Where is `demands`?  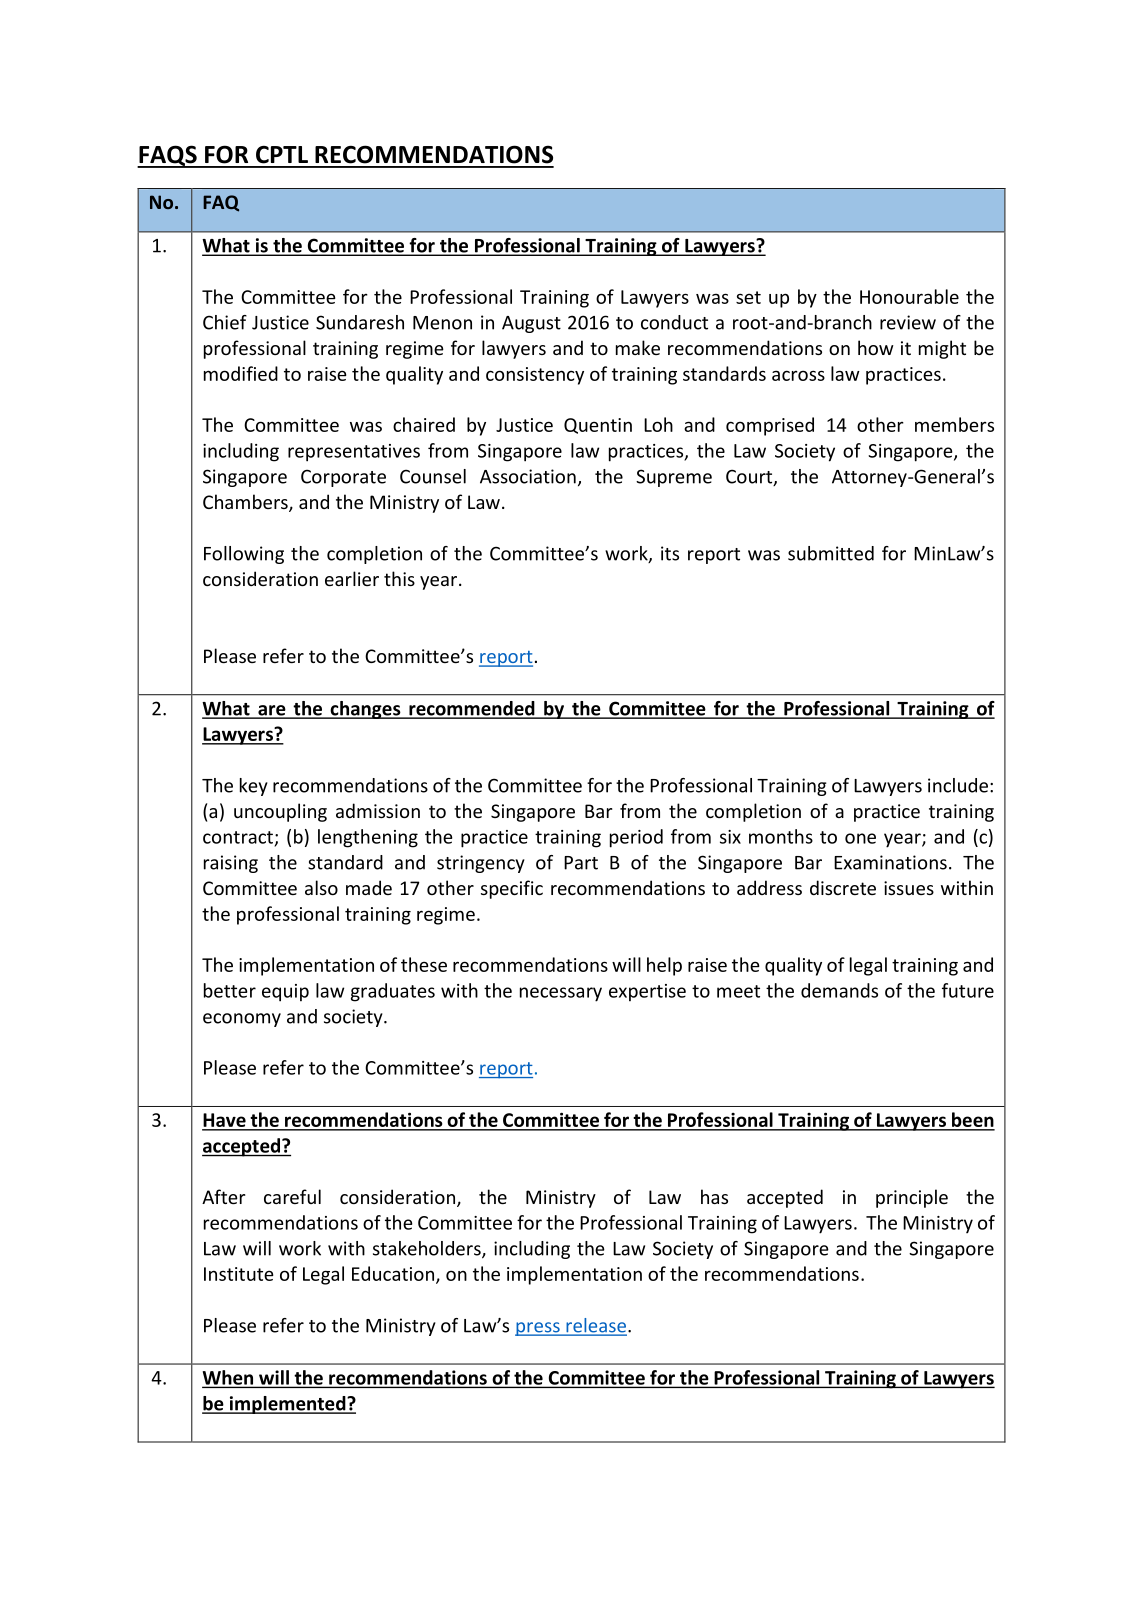 demands is located at coordinates (839, 990).
